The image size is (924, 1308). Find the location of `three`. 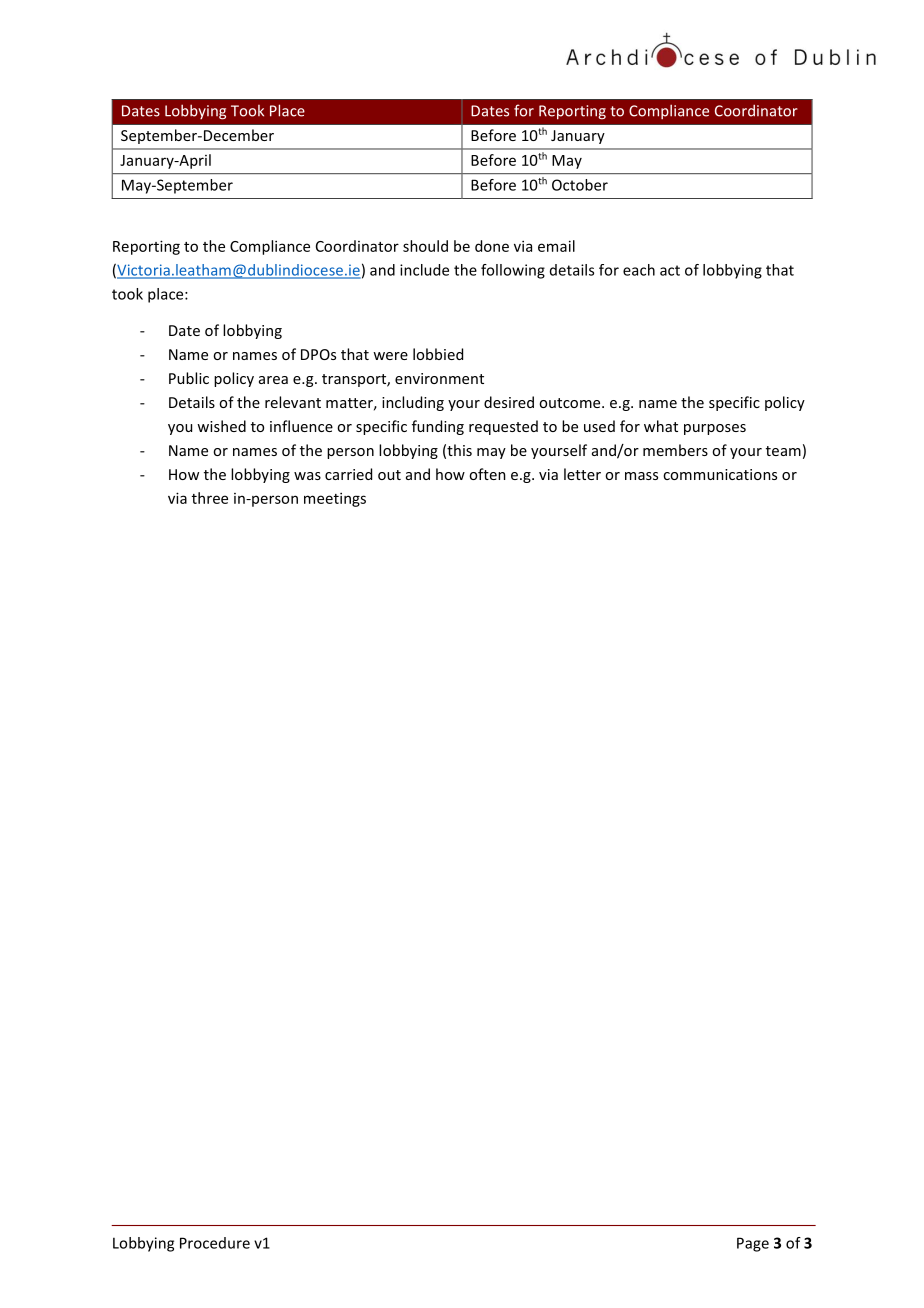

three is located at coordinates (210, 498).
